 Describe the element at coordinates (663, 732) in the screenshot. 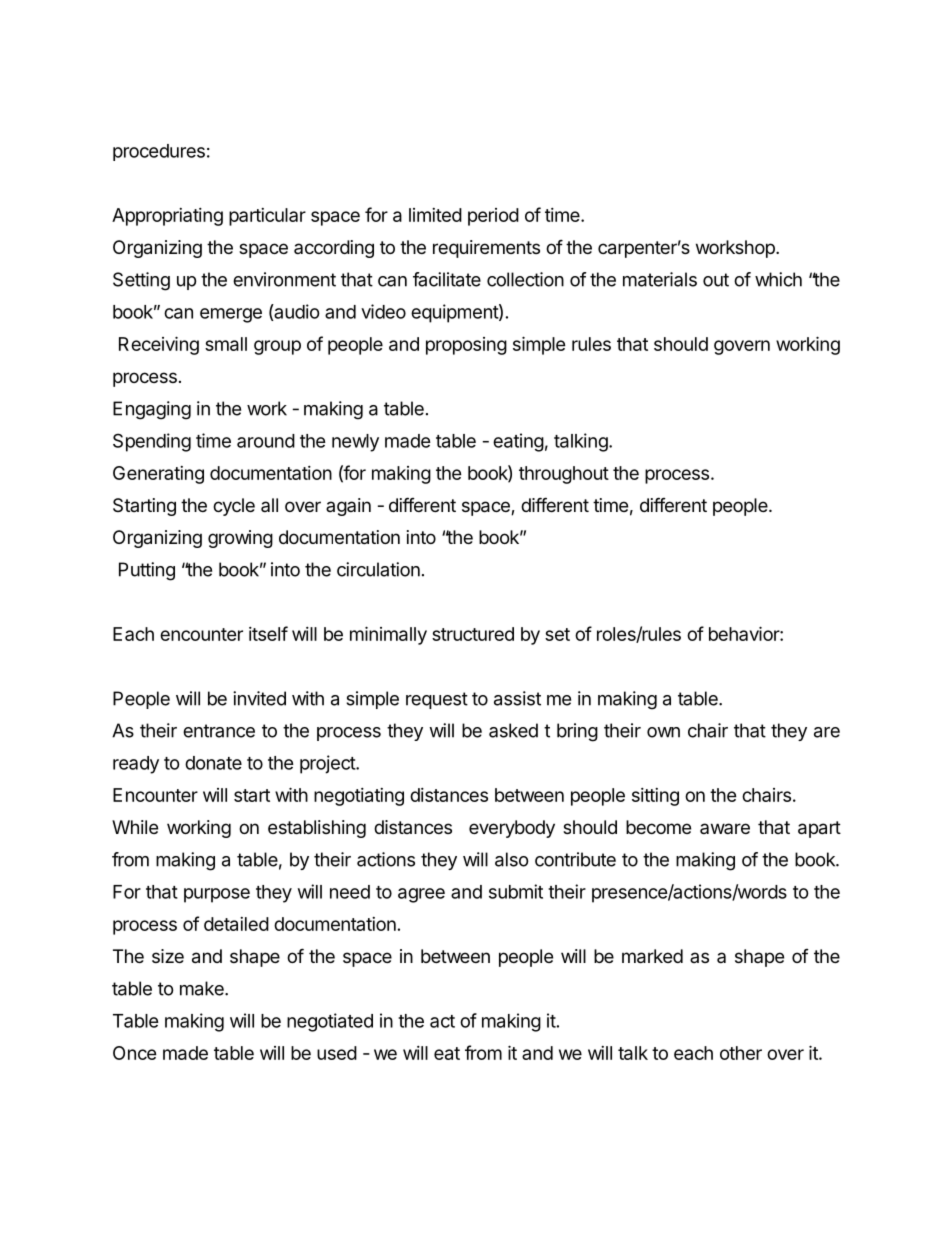

I see `own` at that location.
